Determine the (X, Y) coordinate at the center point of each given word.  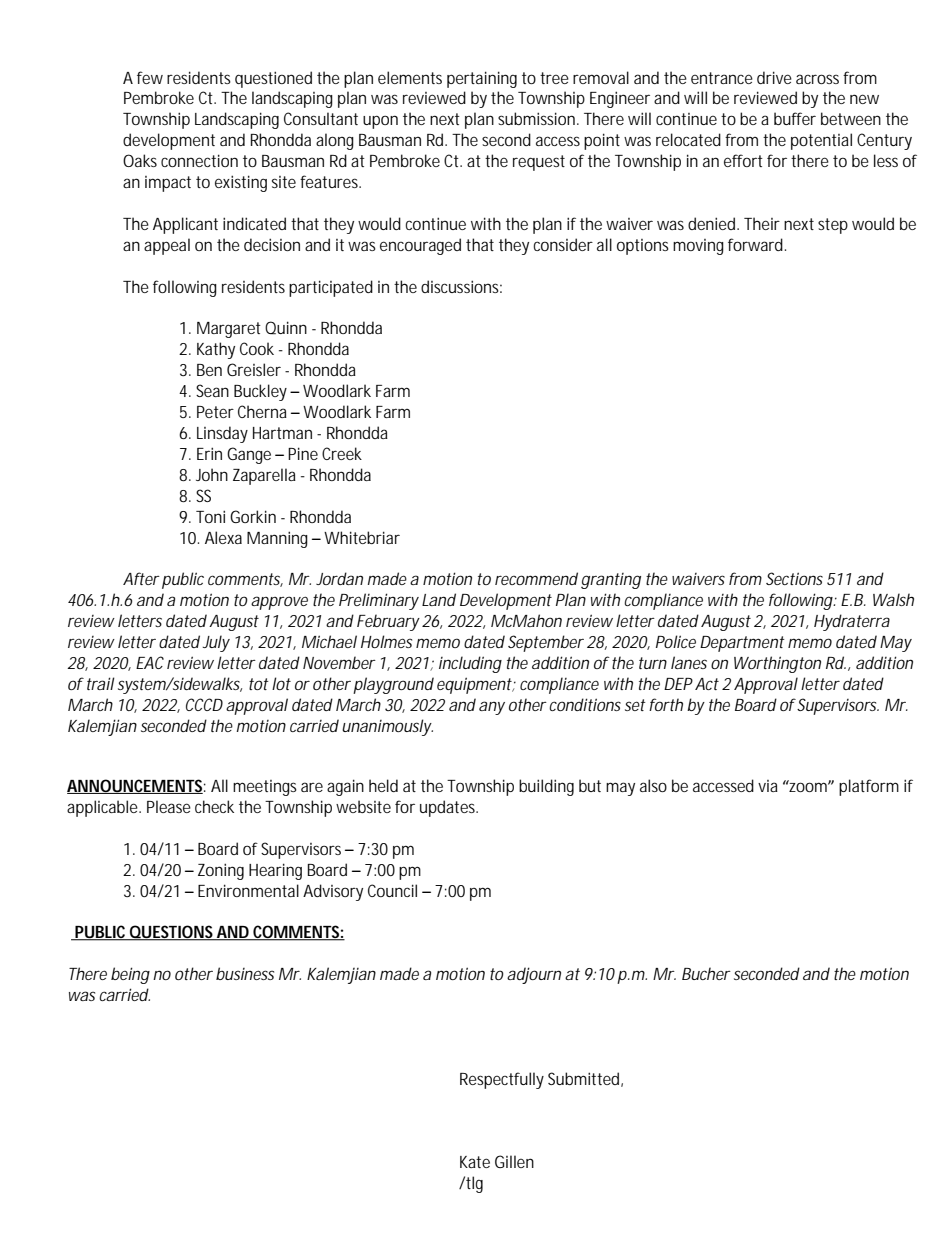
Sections (794, 578)
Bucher (706, 973)
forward (757, 244)
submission (538, 118)
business (245, 973)
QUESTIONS (172, 933)
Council (392, 890)
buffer (795, 118)
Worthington (777, 664)
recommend (536, 578)
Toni (210, 516)
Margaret (229, 330)
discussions (461, 286)
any (492, 708)
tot (259, 684)
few (150, 77)
